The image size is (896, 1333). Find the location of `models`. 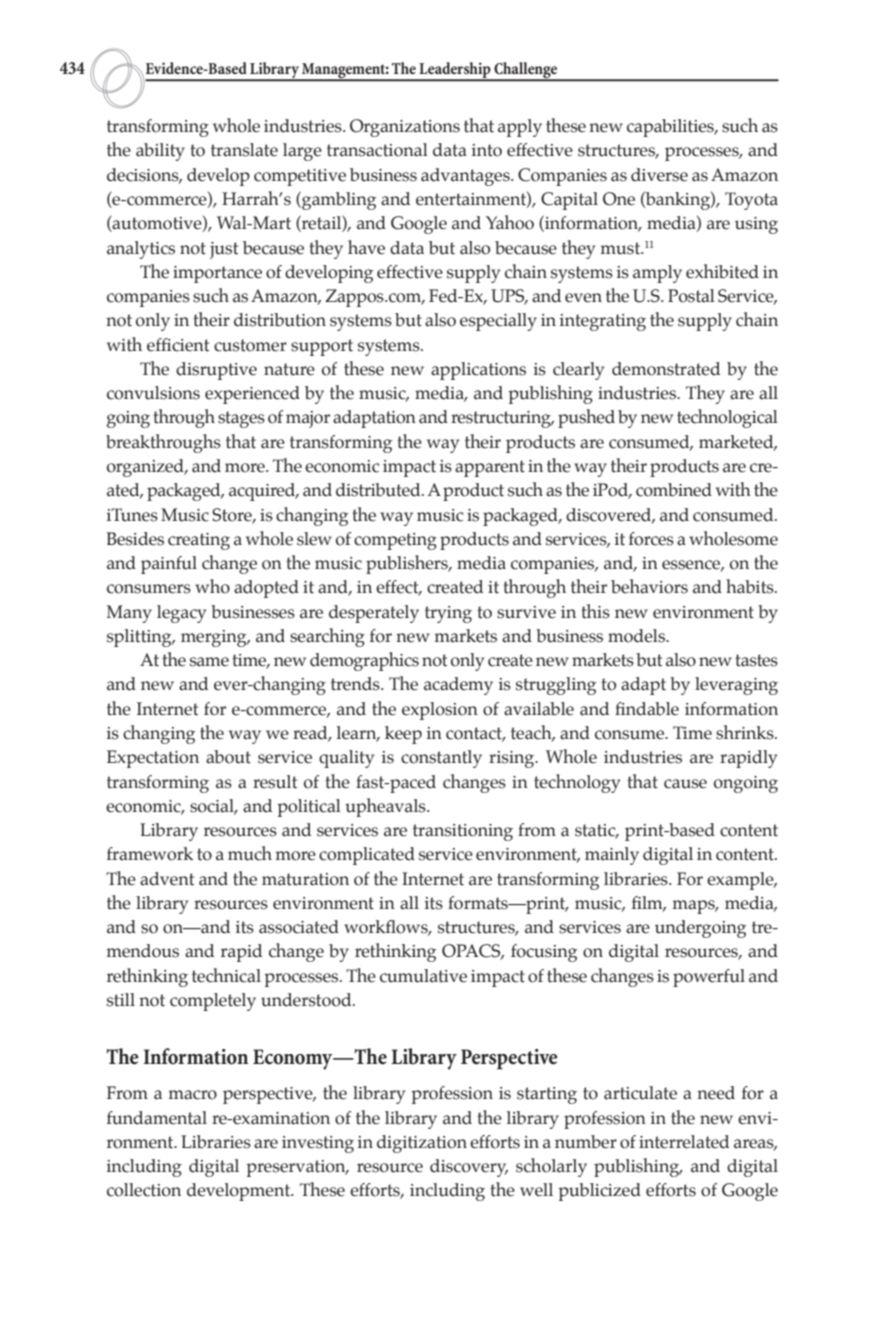

models is located at coordinates (637, 636).
